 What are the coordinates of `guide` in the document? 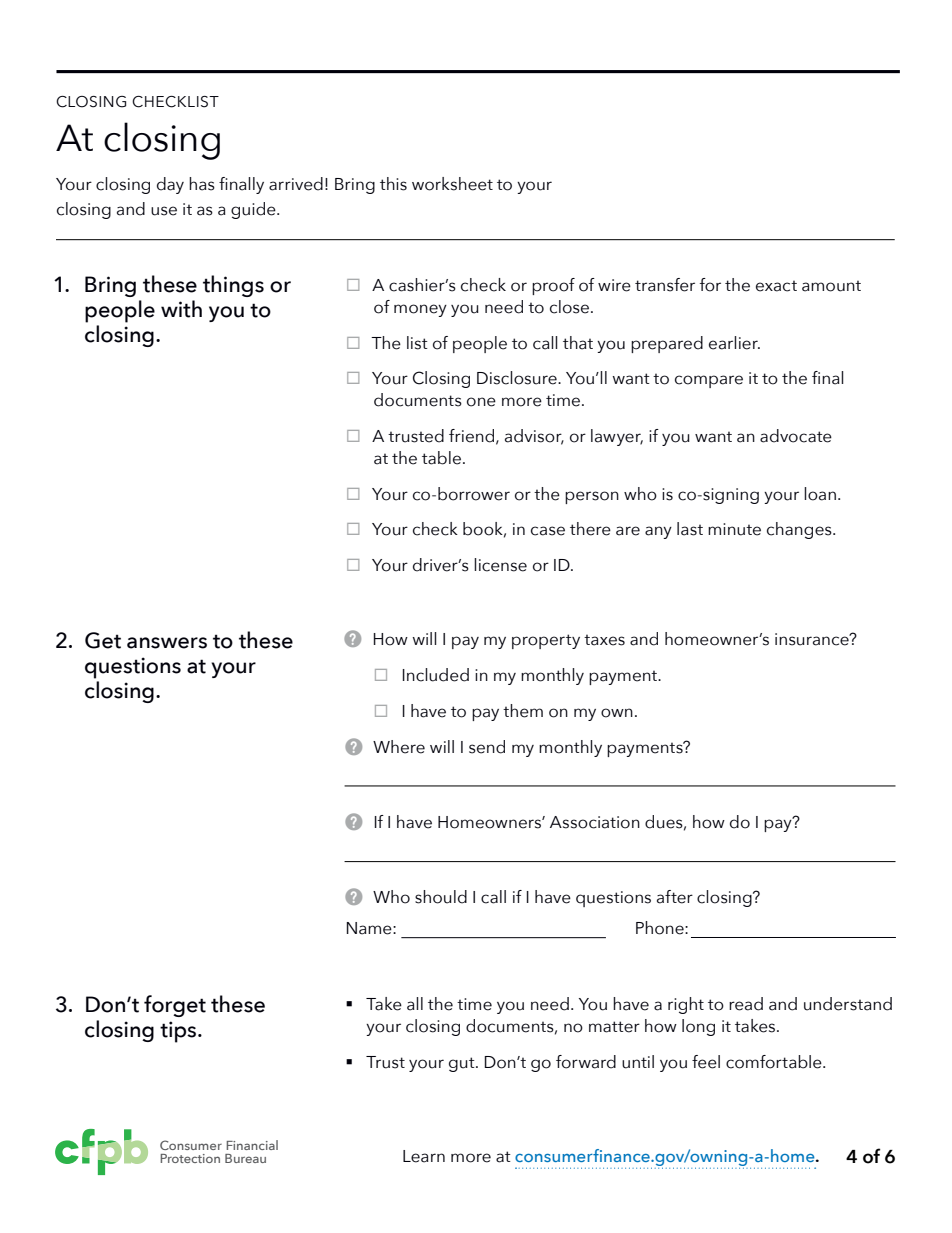 It's located at (254, 210).
